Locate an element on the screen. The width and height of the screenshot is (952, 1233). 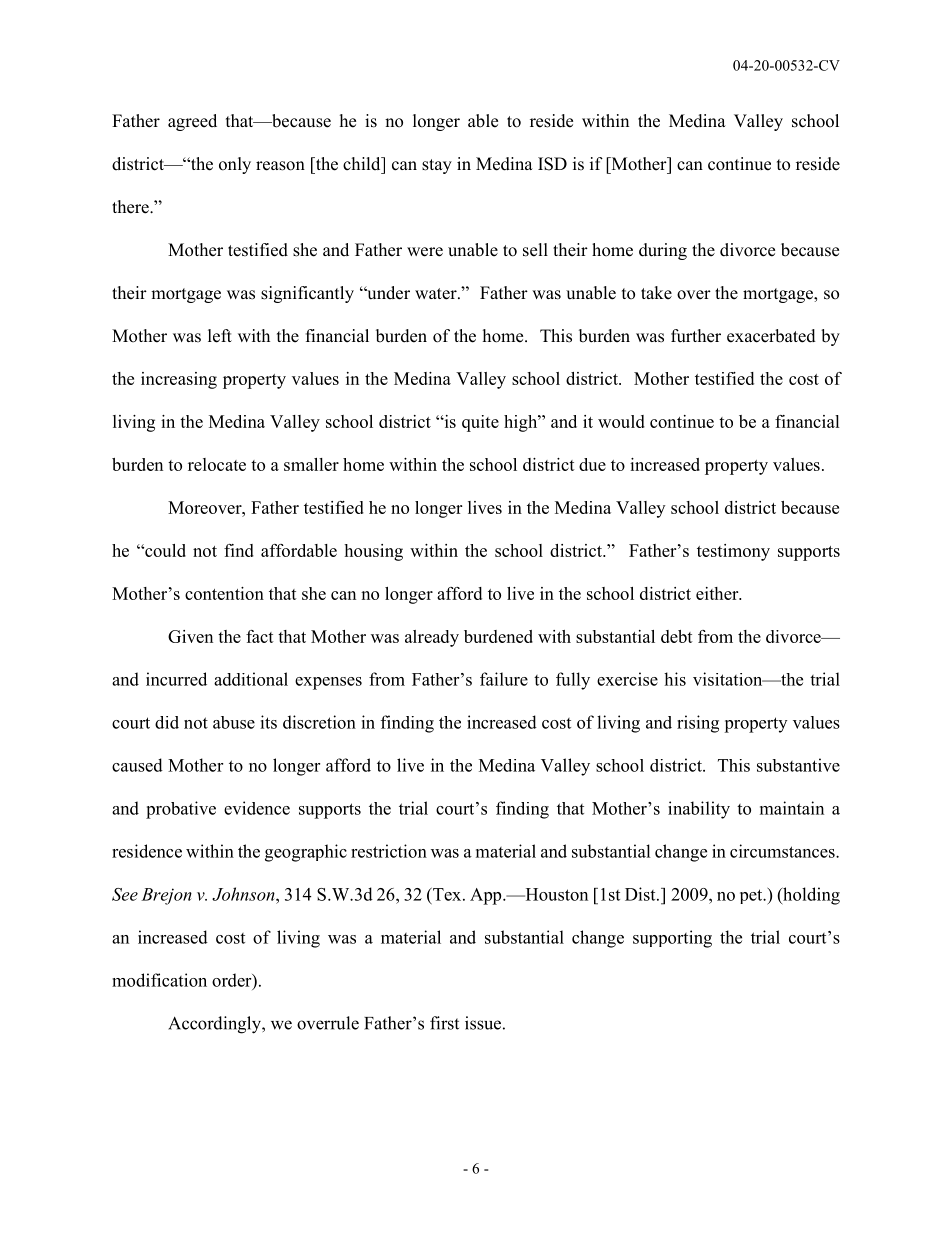
stay is located at coordinates (437, 166).
